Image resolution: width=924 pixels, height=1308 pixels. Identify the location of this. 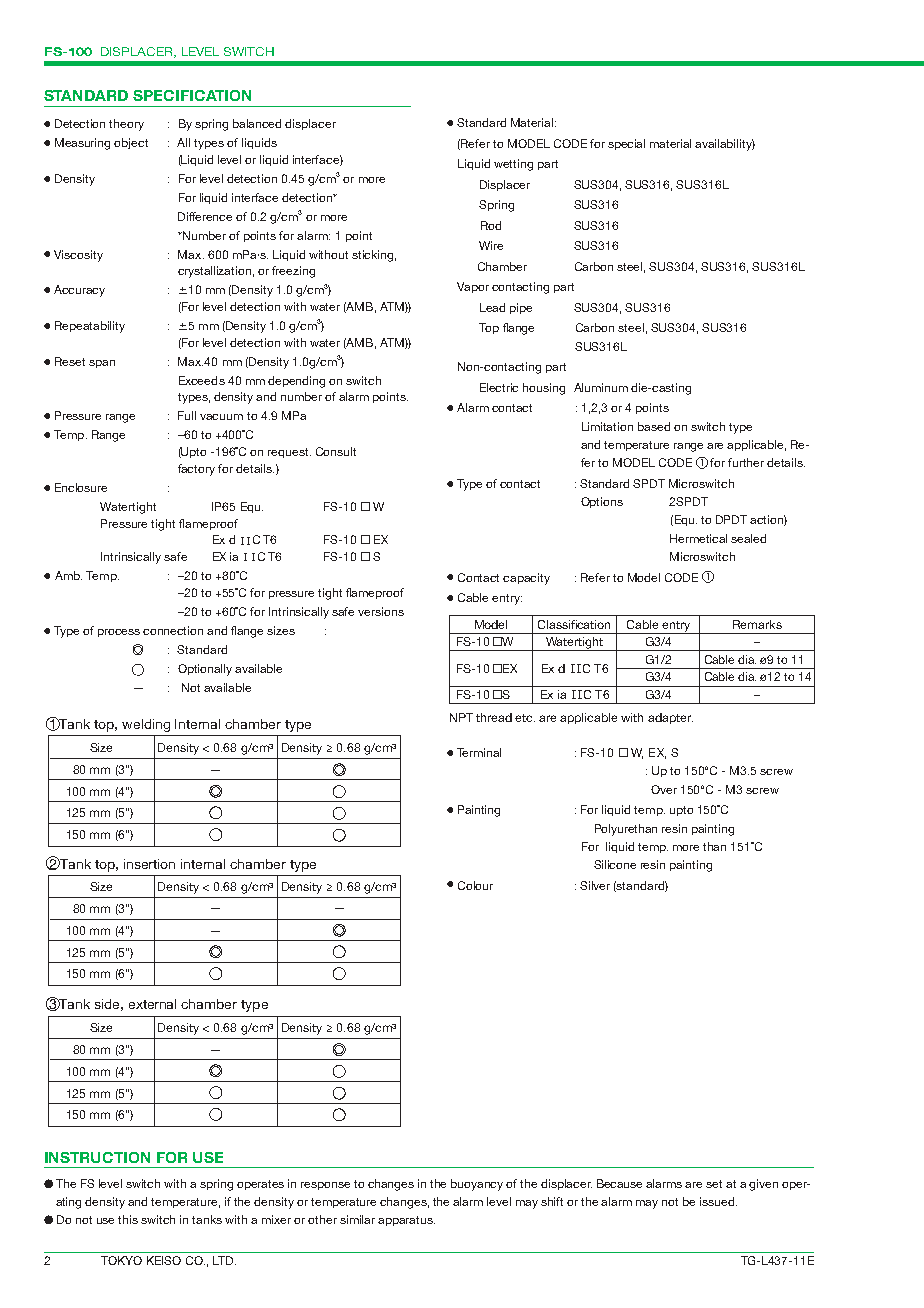
(128, 1219).
